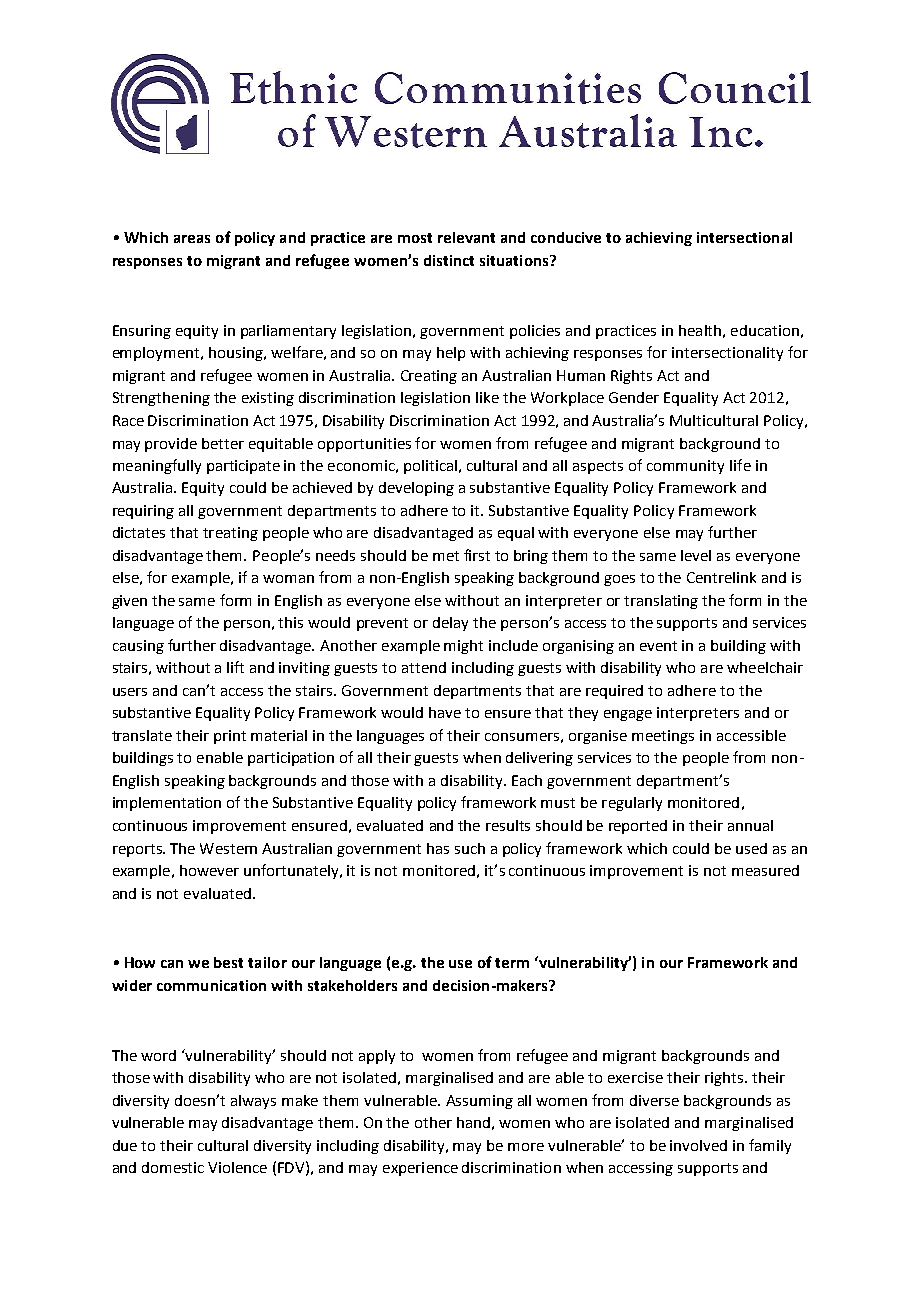 This screenshot has height=1307, width=924. Describe the element at coordinates (663, 737) in the screenshot. I see `meetings` at that location.
